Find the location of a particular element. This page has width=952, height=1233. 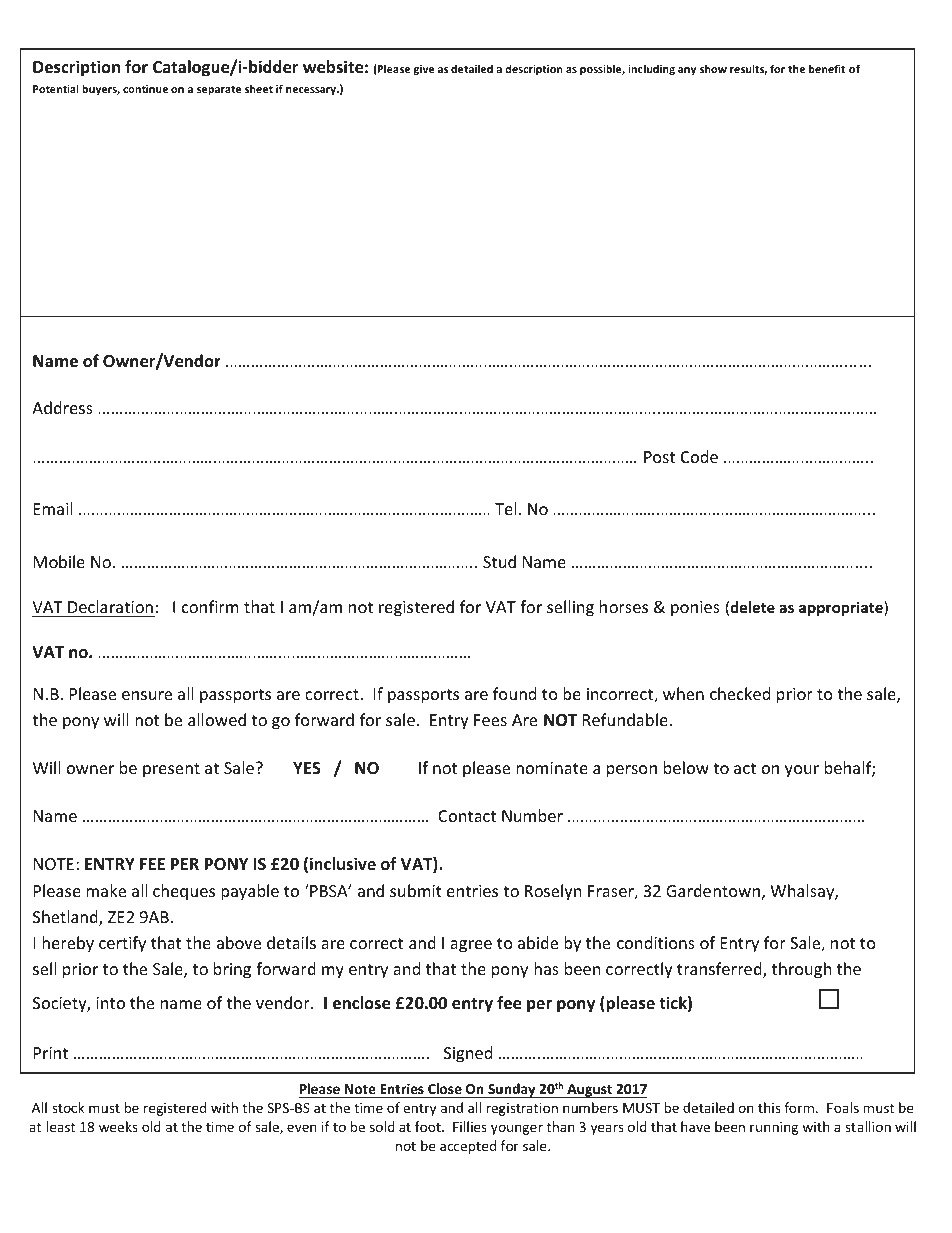

continue is located at coordinates (145, 89).
